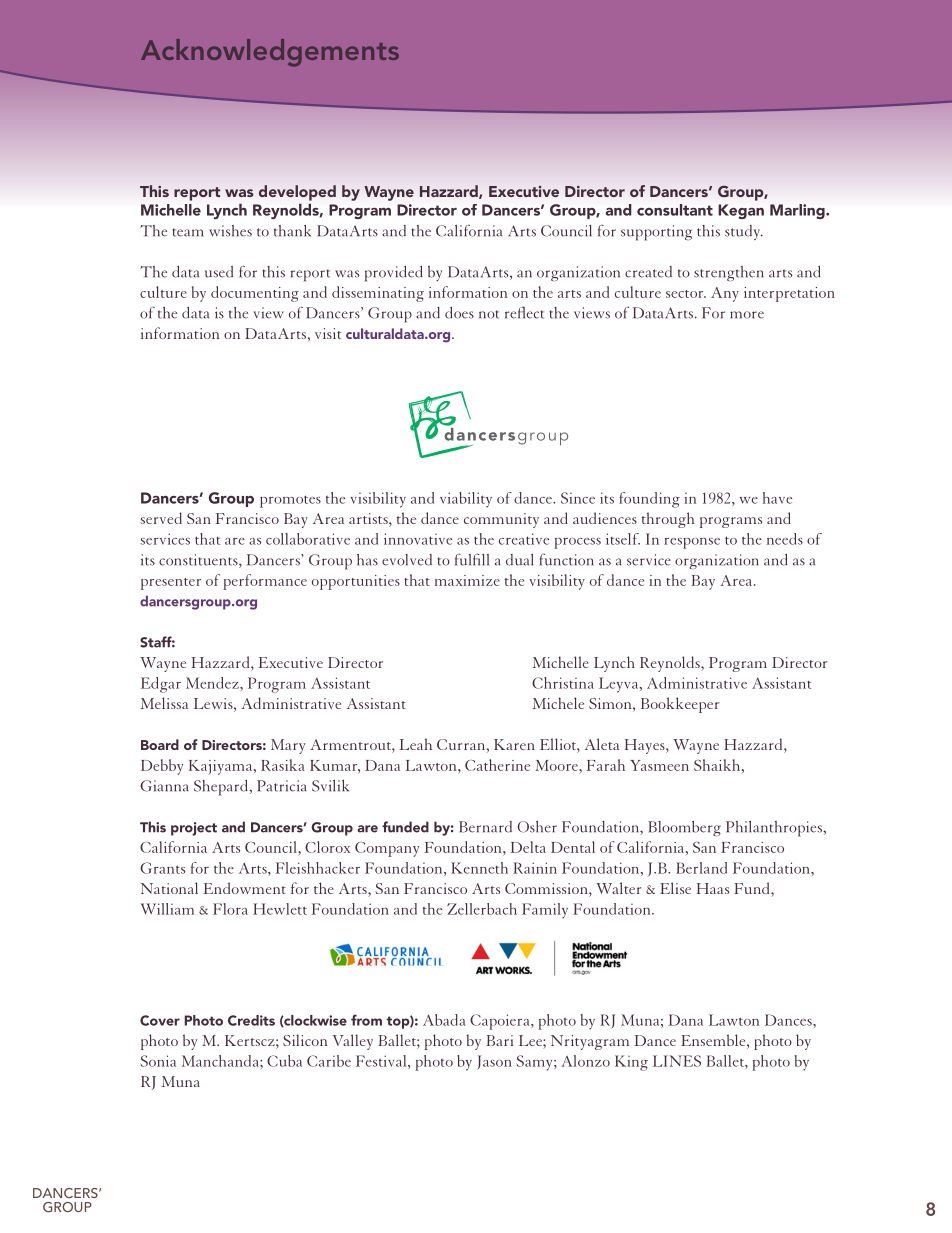 Image resolution: width=952 pixels, height=1233 pixels. What do you see at coordinates (199, 561) in the image?
I see `constituents` at bounding box center [199, 561].
